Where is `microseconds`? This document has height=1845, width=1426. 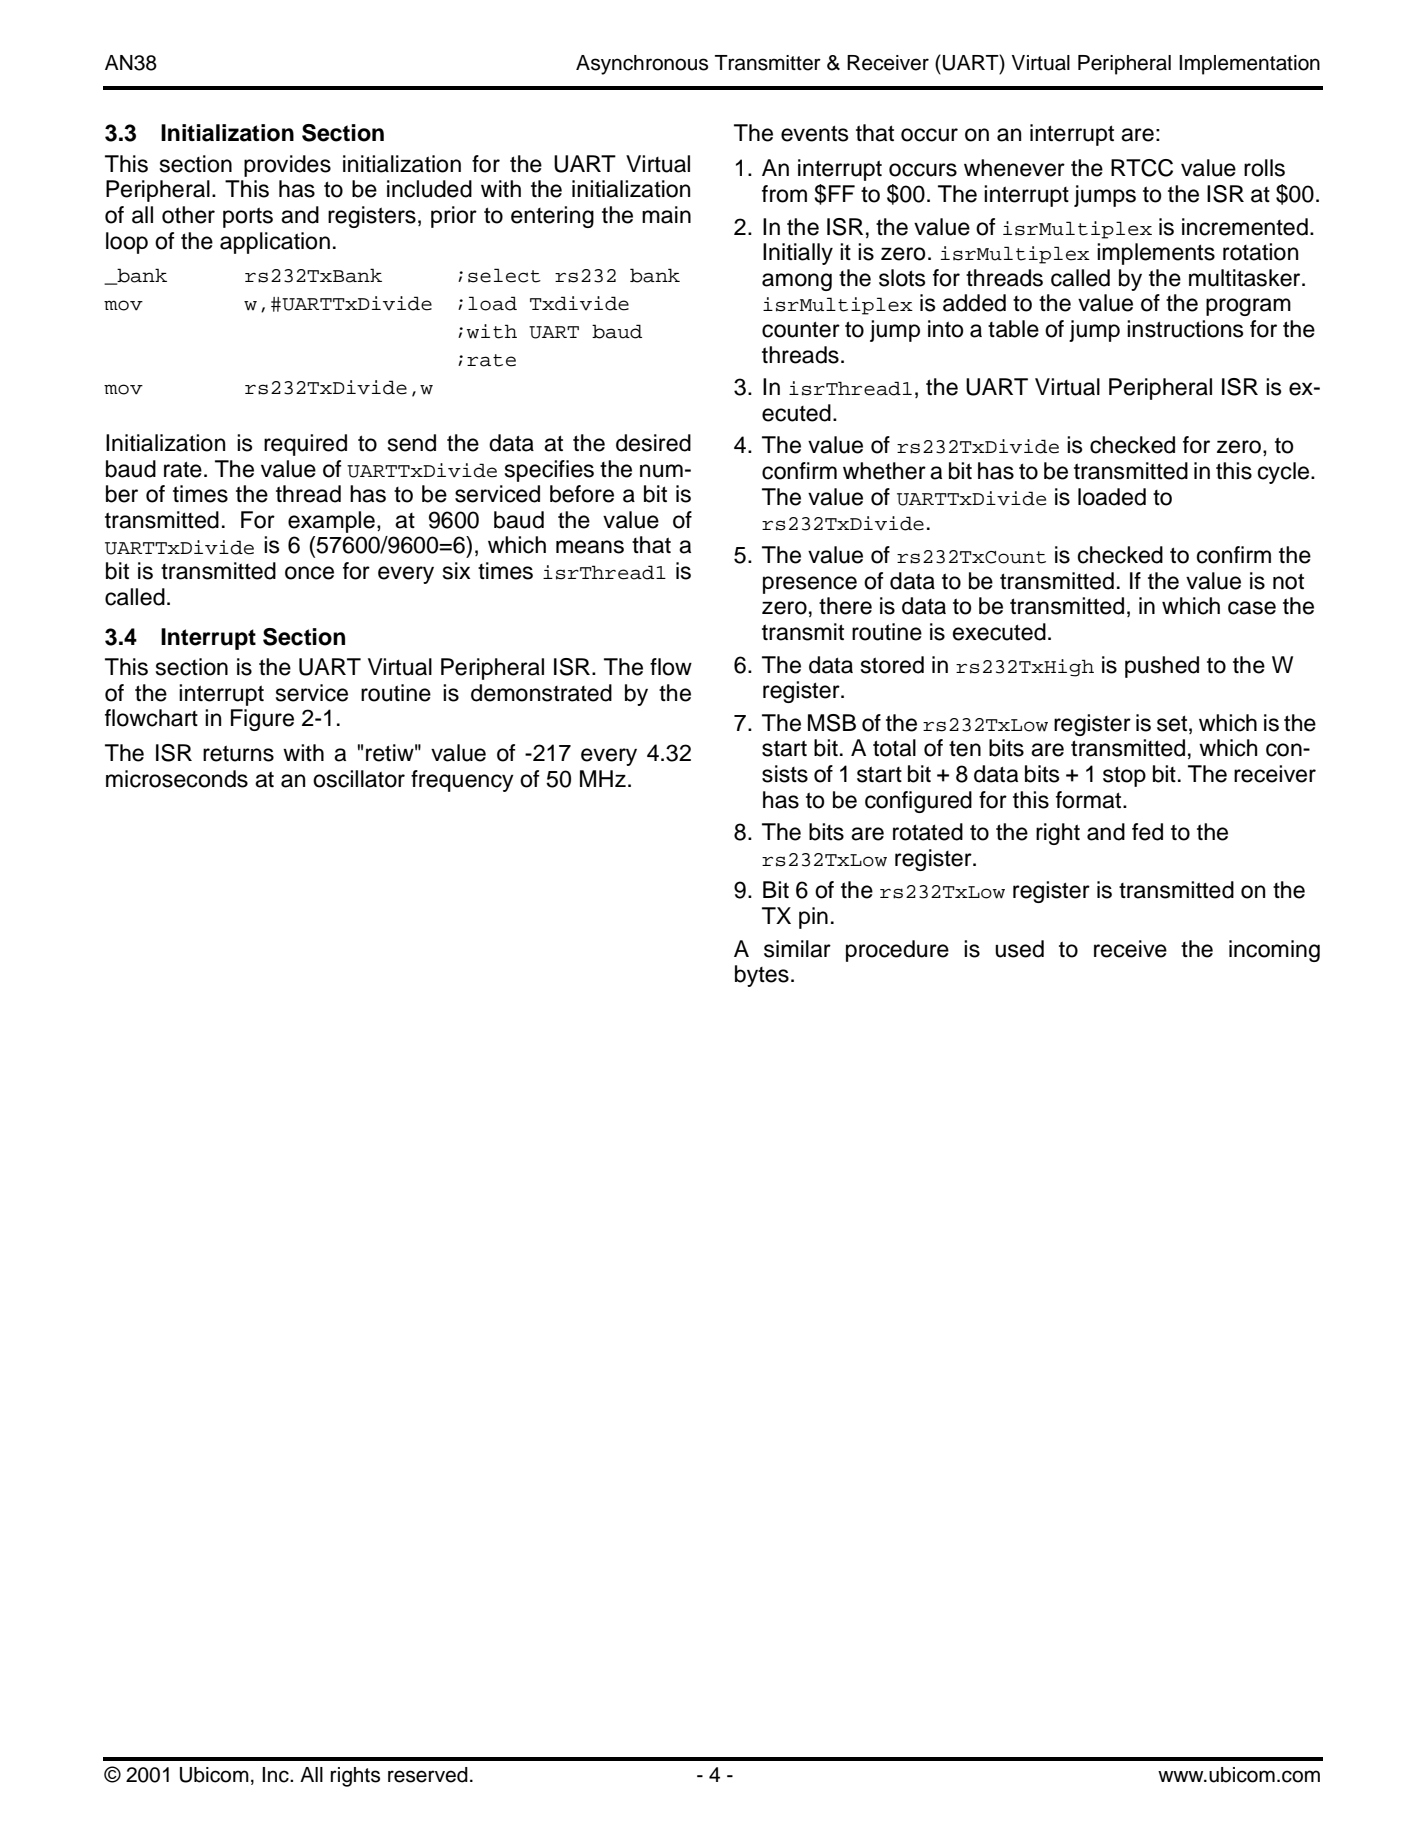 microseconds is located at coordinates (177, 779).
